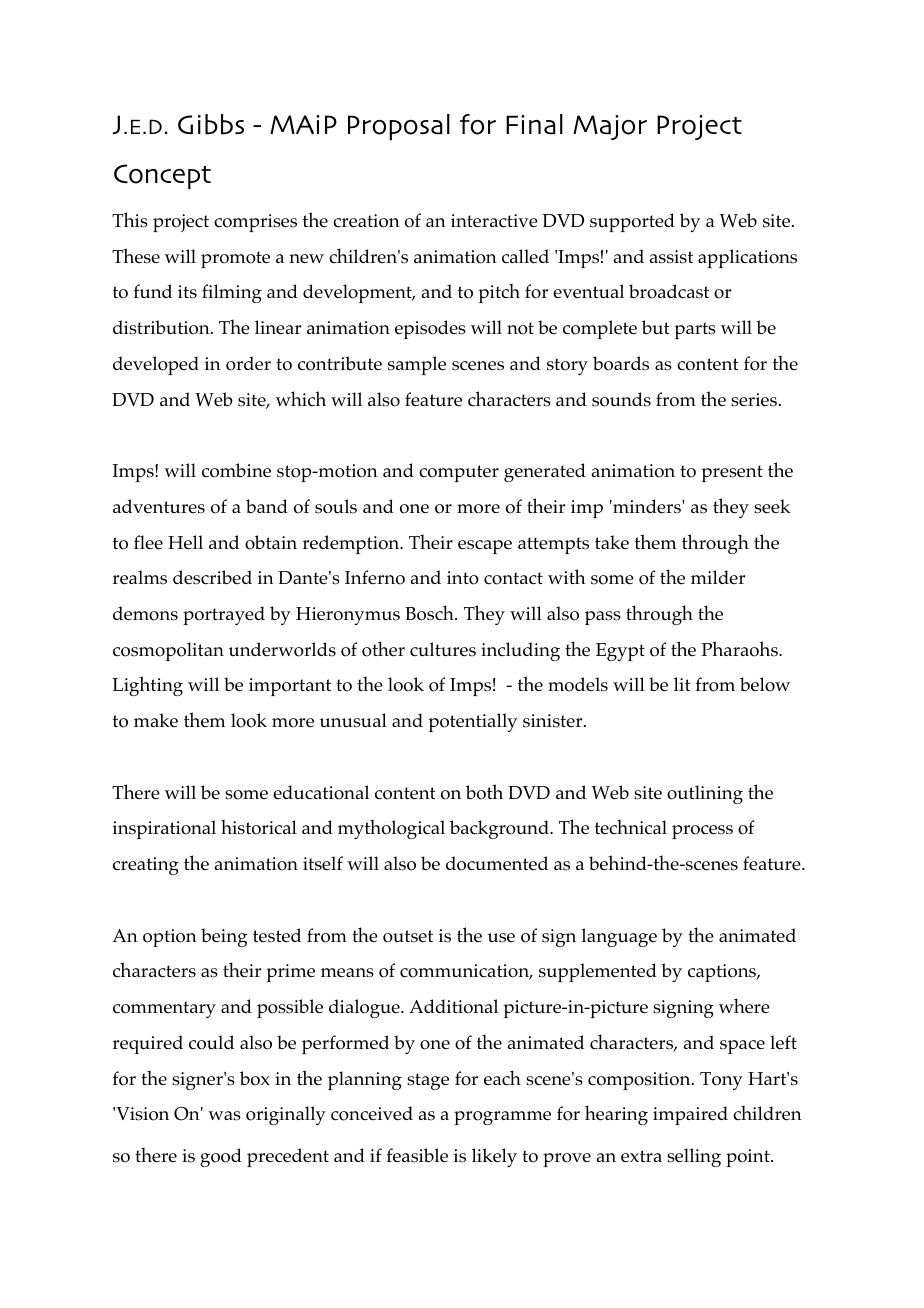  What do you see at coordinates (211, 124) in the document?
I see `Gibbs` at bounding box center [211, 124].
